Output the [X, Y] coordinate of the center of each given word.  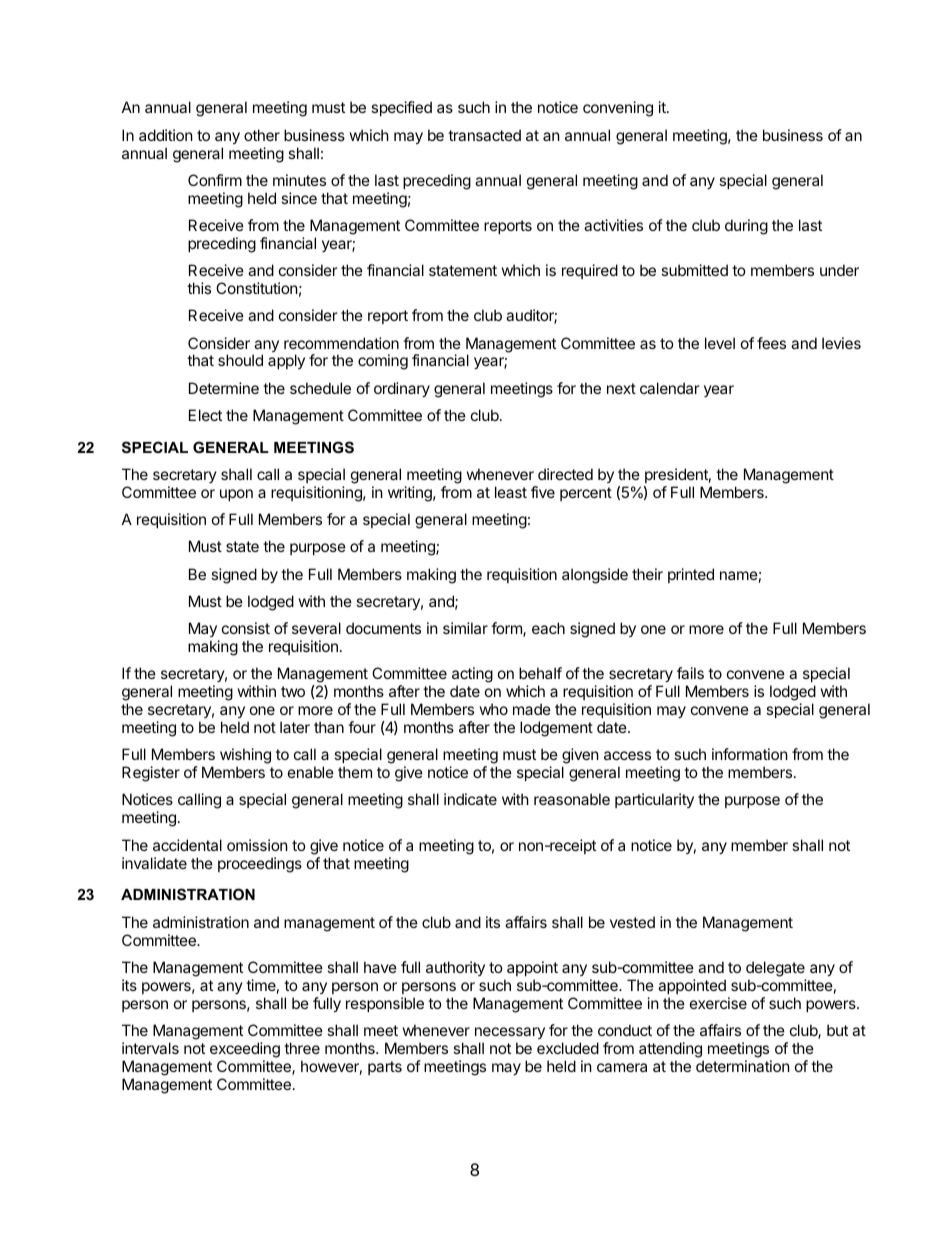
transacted [484, 135]
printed [691, 575]
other [262, 135]
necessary [510, 1033]
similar [465, 628]
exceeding [245, 1050]
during [746, 227]
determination [743, 1066]
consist [246, 628]
